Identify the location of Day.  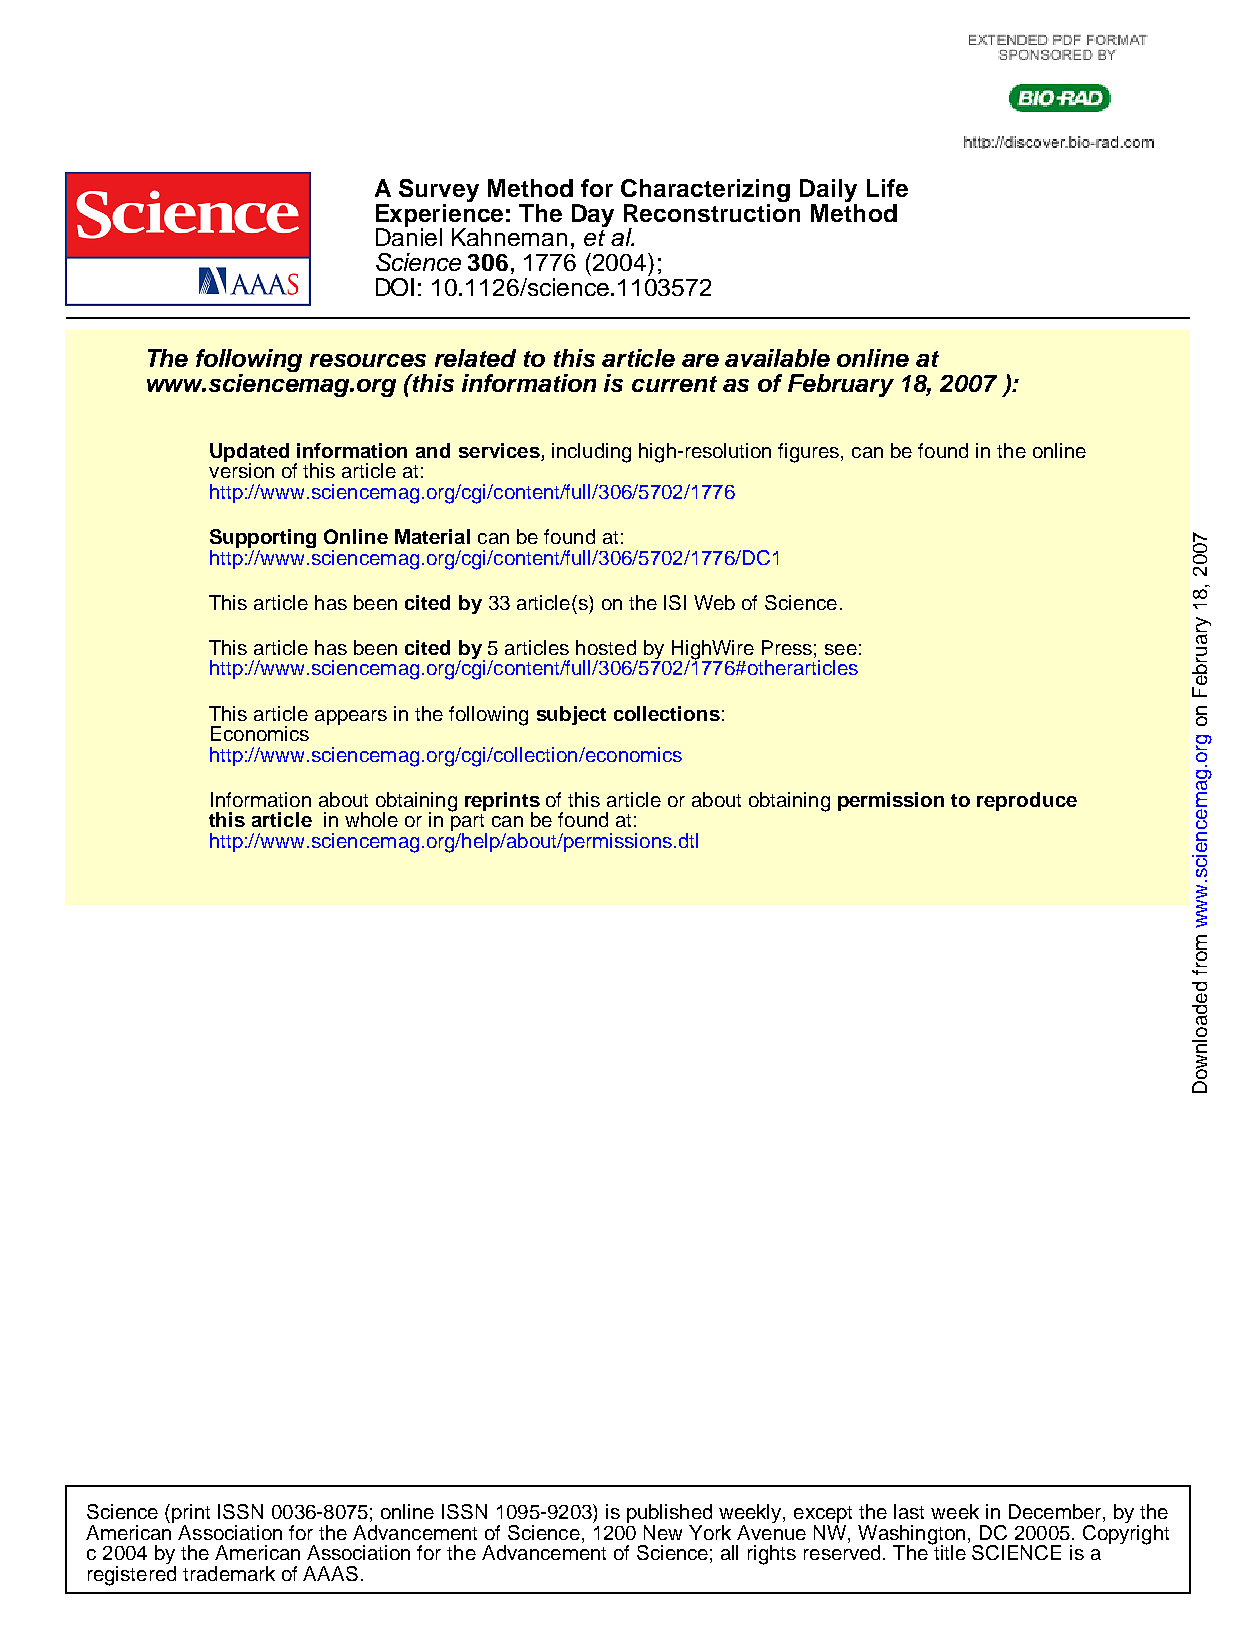
(593, 215).
